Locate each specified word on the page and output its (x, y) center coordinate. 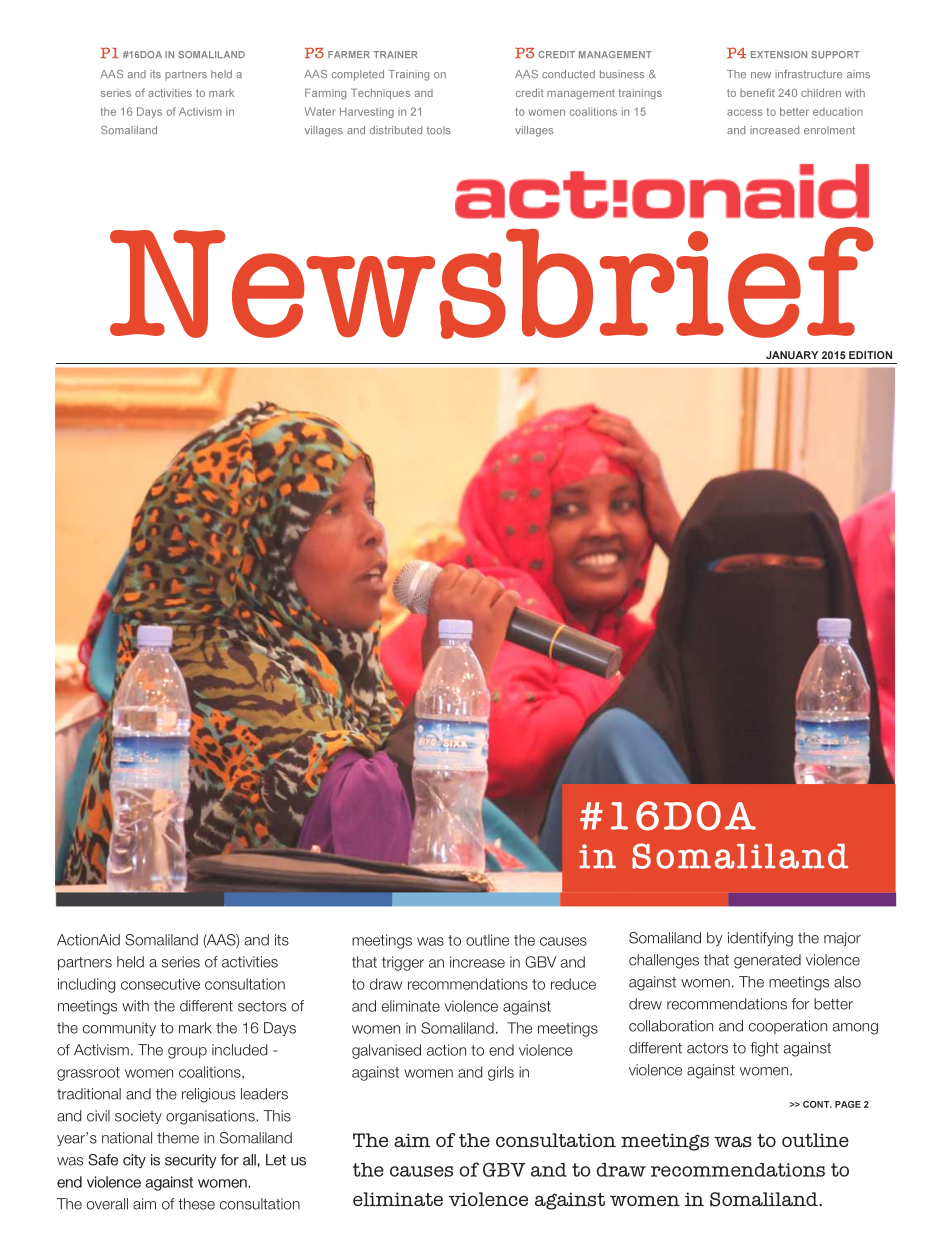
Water (320, 111)
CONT (817, 1104)
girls (501, 1073)
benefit (757, 92)
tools (438, 130)
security (191, 1161)
